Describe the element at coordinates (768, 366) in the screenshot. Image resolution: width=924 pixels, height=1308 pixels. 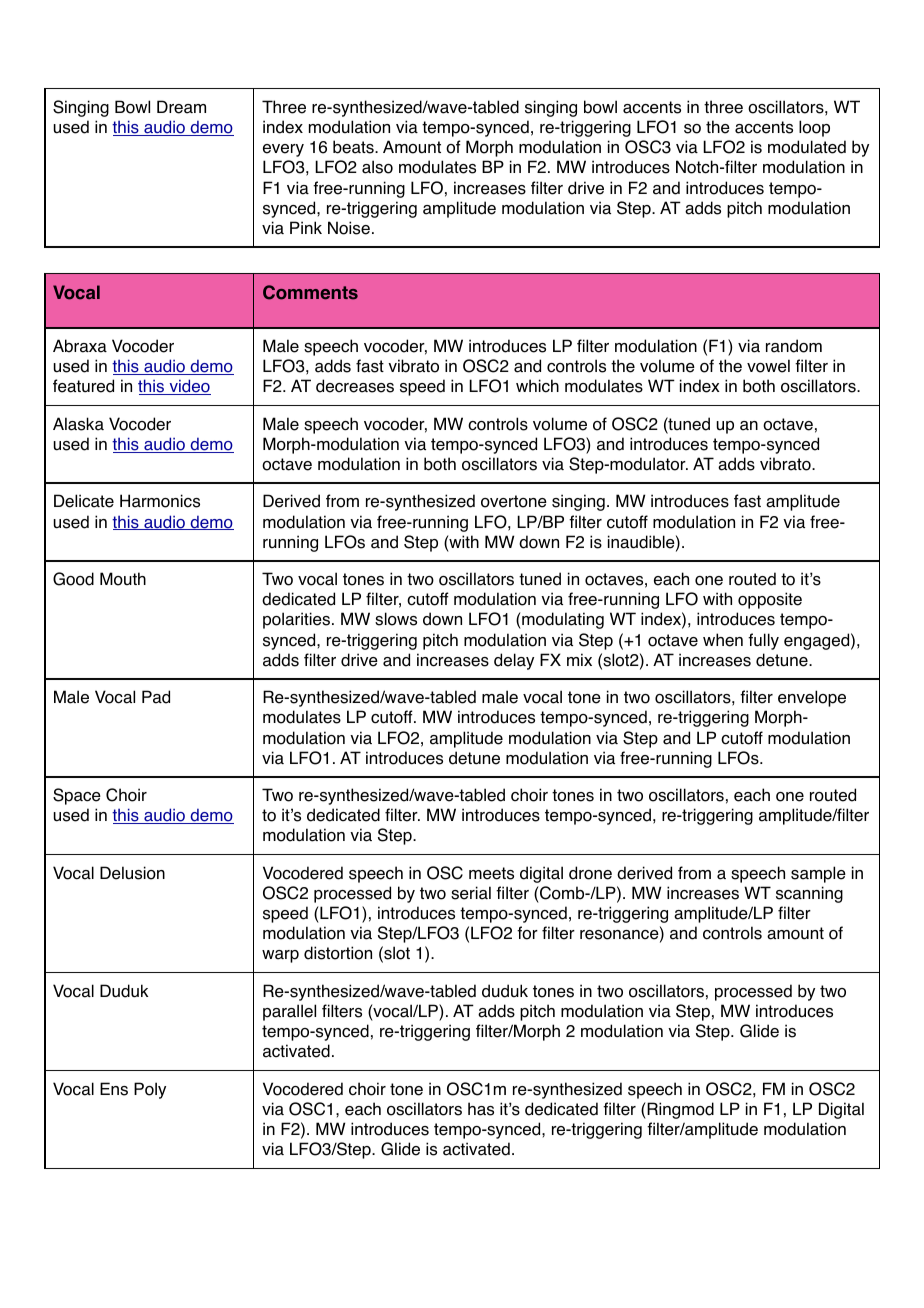
I see `vowel` at that location.
